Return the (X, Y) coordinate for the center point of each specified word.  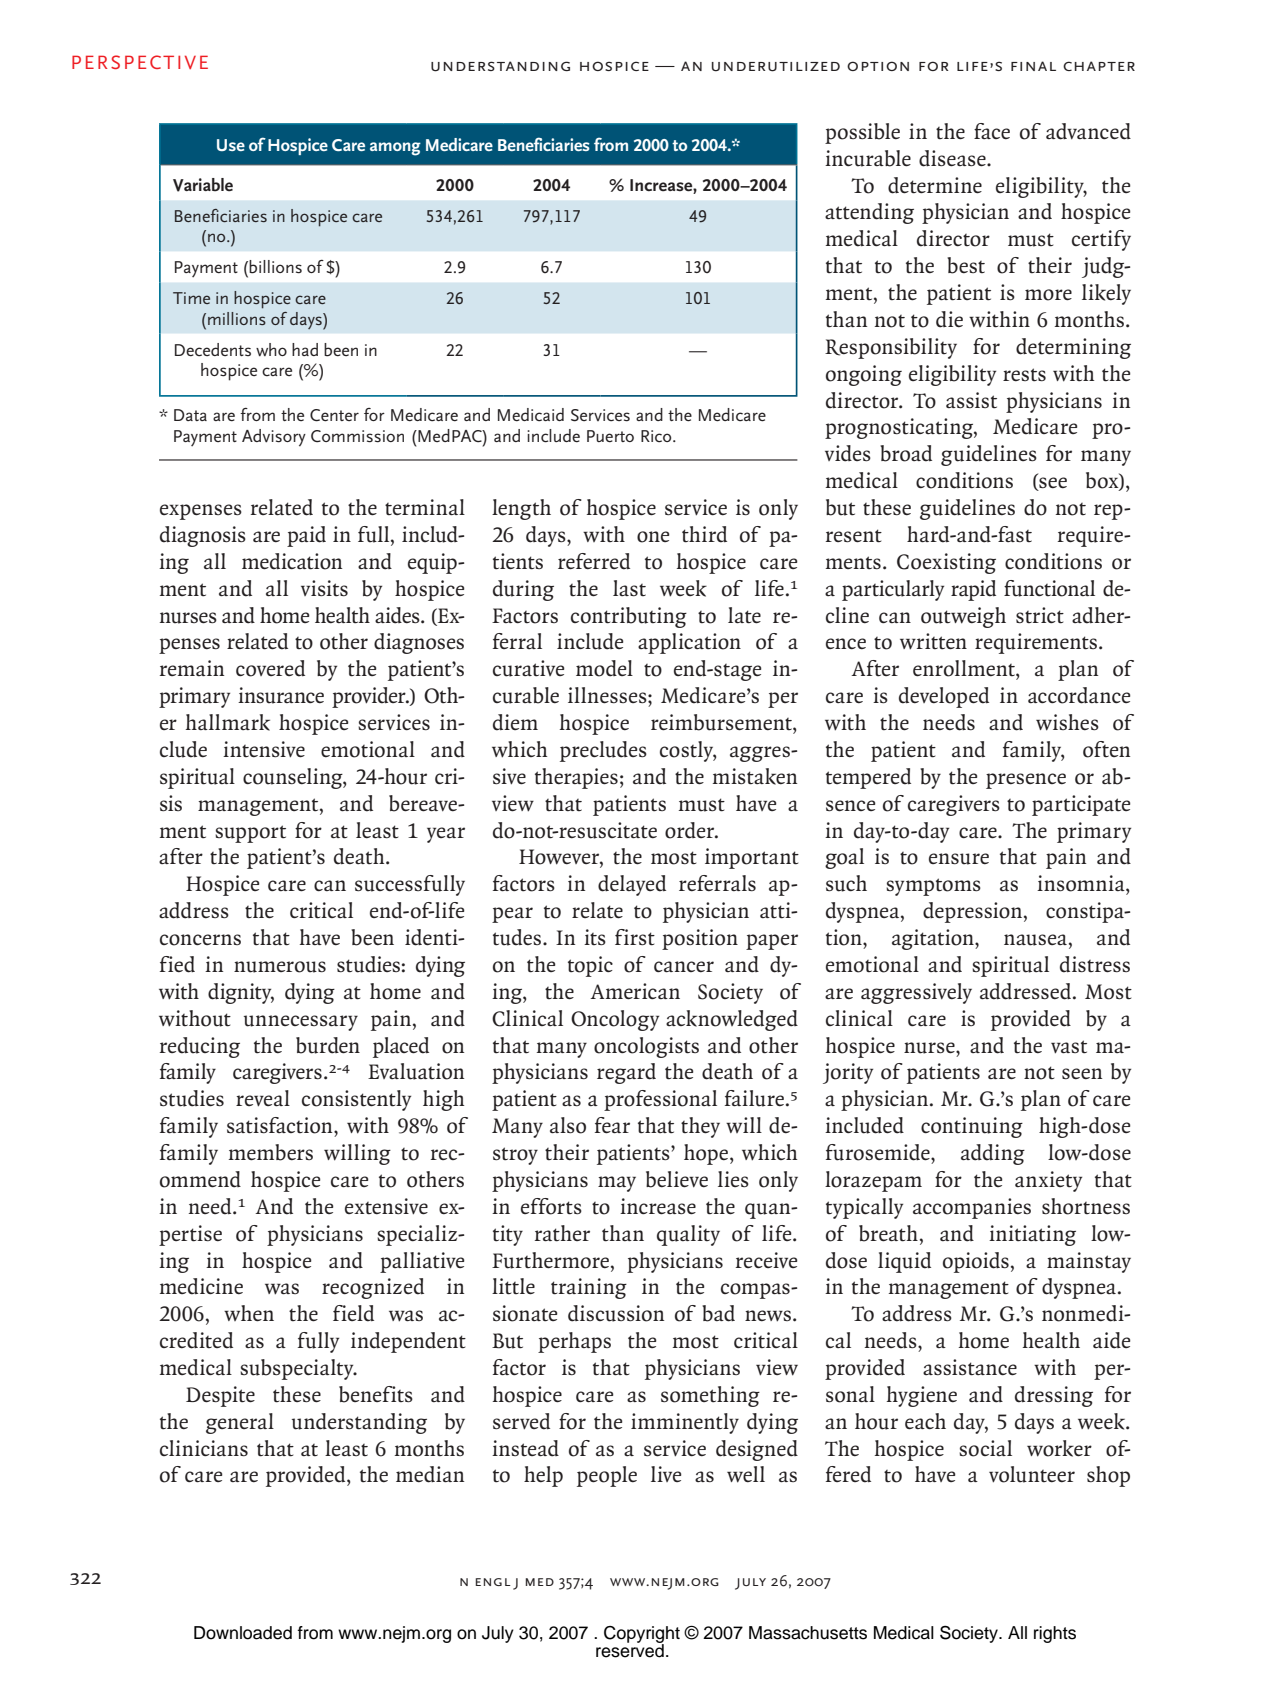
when (249, 1313)
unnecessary (301, 1023)
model (604, 668)
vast (1069, 1047)
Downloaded (243, 1633)
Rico (657, 436)
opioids (976, 1262)
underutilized (776, 67)
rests (1024, 375)
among (395, 149)
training (589, 1288)
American (635, 991)
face (992, 131)
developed (944, 697)
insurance (281, 695)
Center (334, 415)
